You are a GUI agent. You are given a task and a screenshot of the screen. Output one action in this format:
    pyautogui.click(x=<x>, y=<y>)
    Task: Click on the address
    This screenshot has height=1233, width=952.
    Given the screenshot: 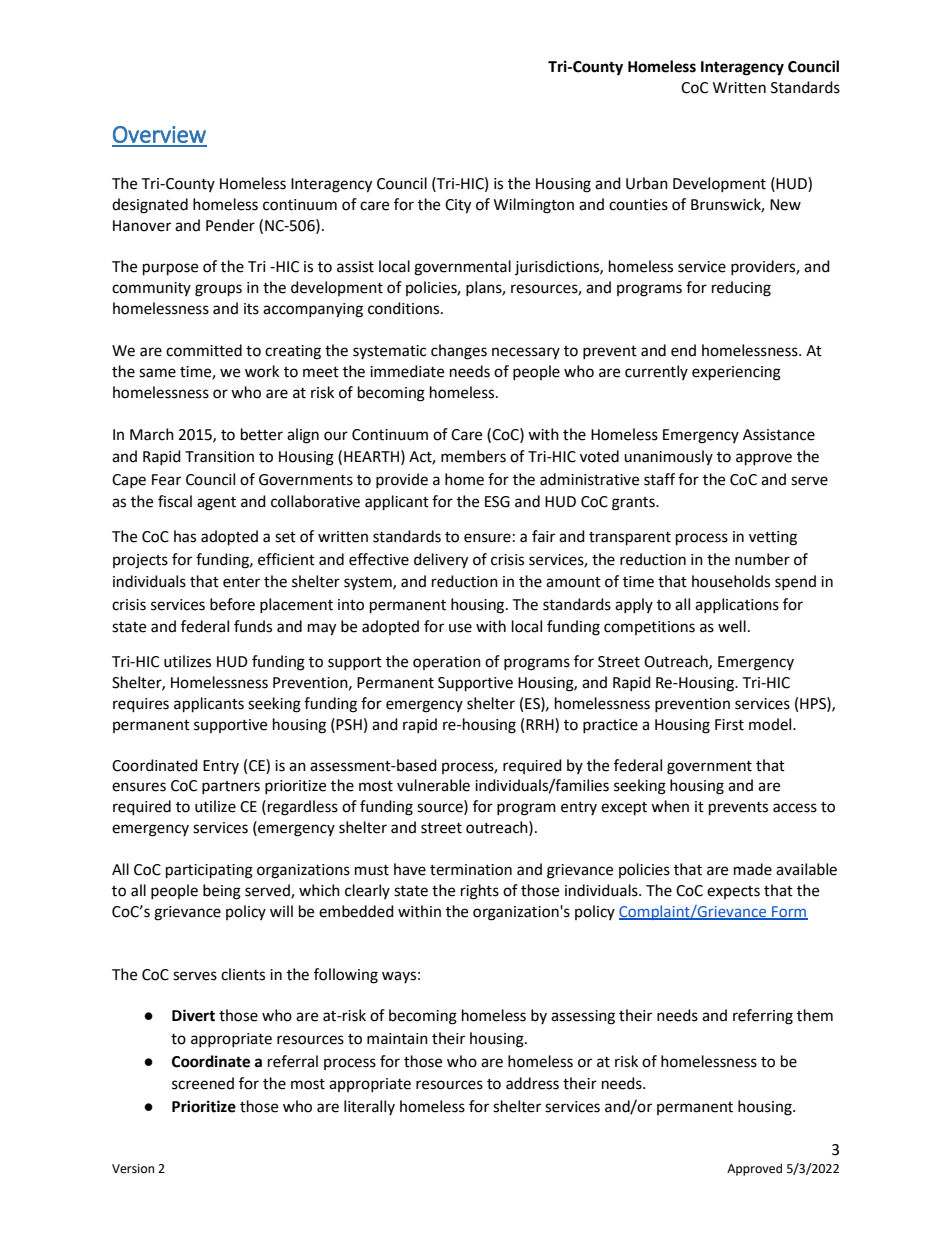 What is the action you would take?
    pyautogui.click(x=532, y=1083)
